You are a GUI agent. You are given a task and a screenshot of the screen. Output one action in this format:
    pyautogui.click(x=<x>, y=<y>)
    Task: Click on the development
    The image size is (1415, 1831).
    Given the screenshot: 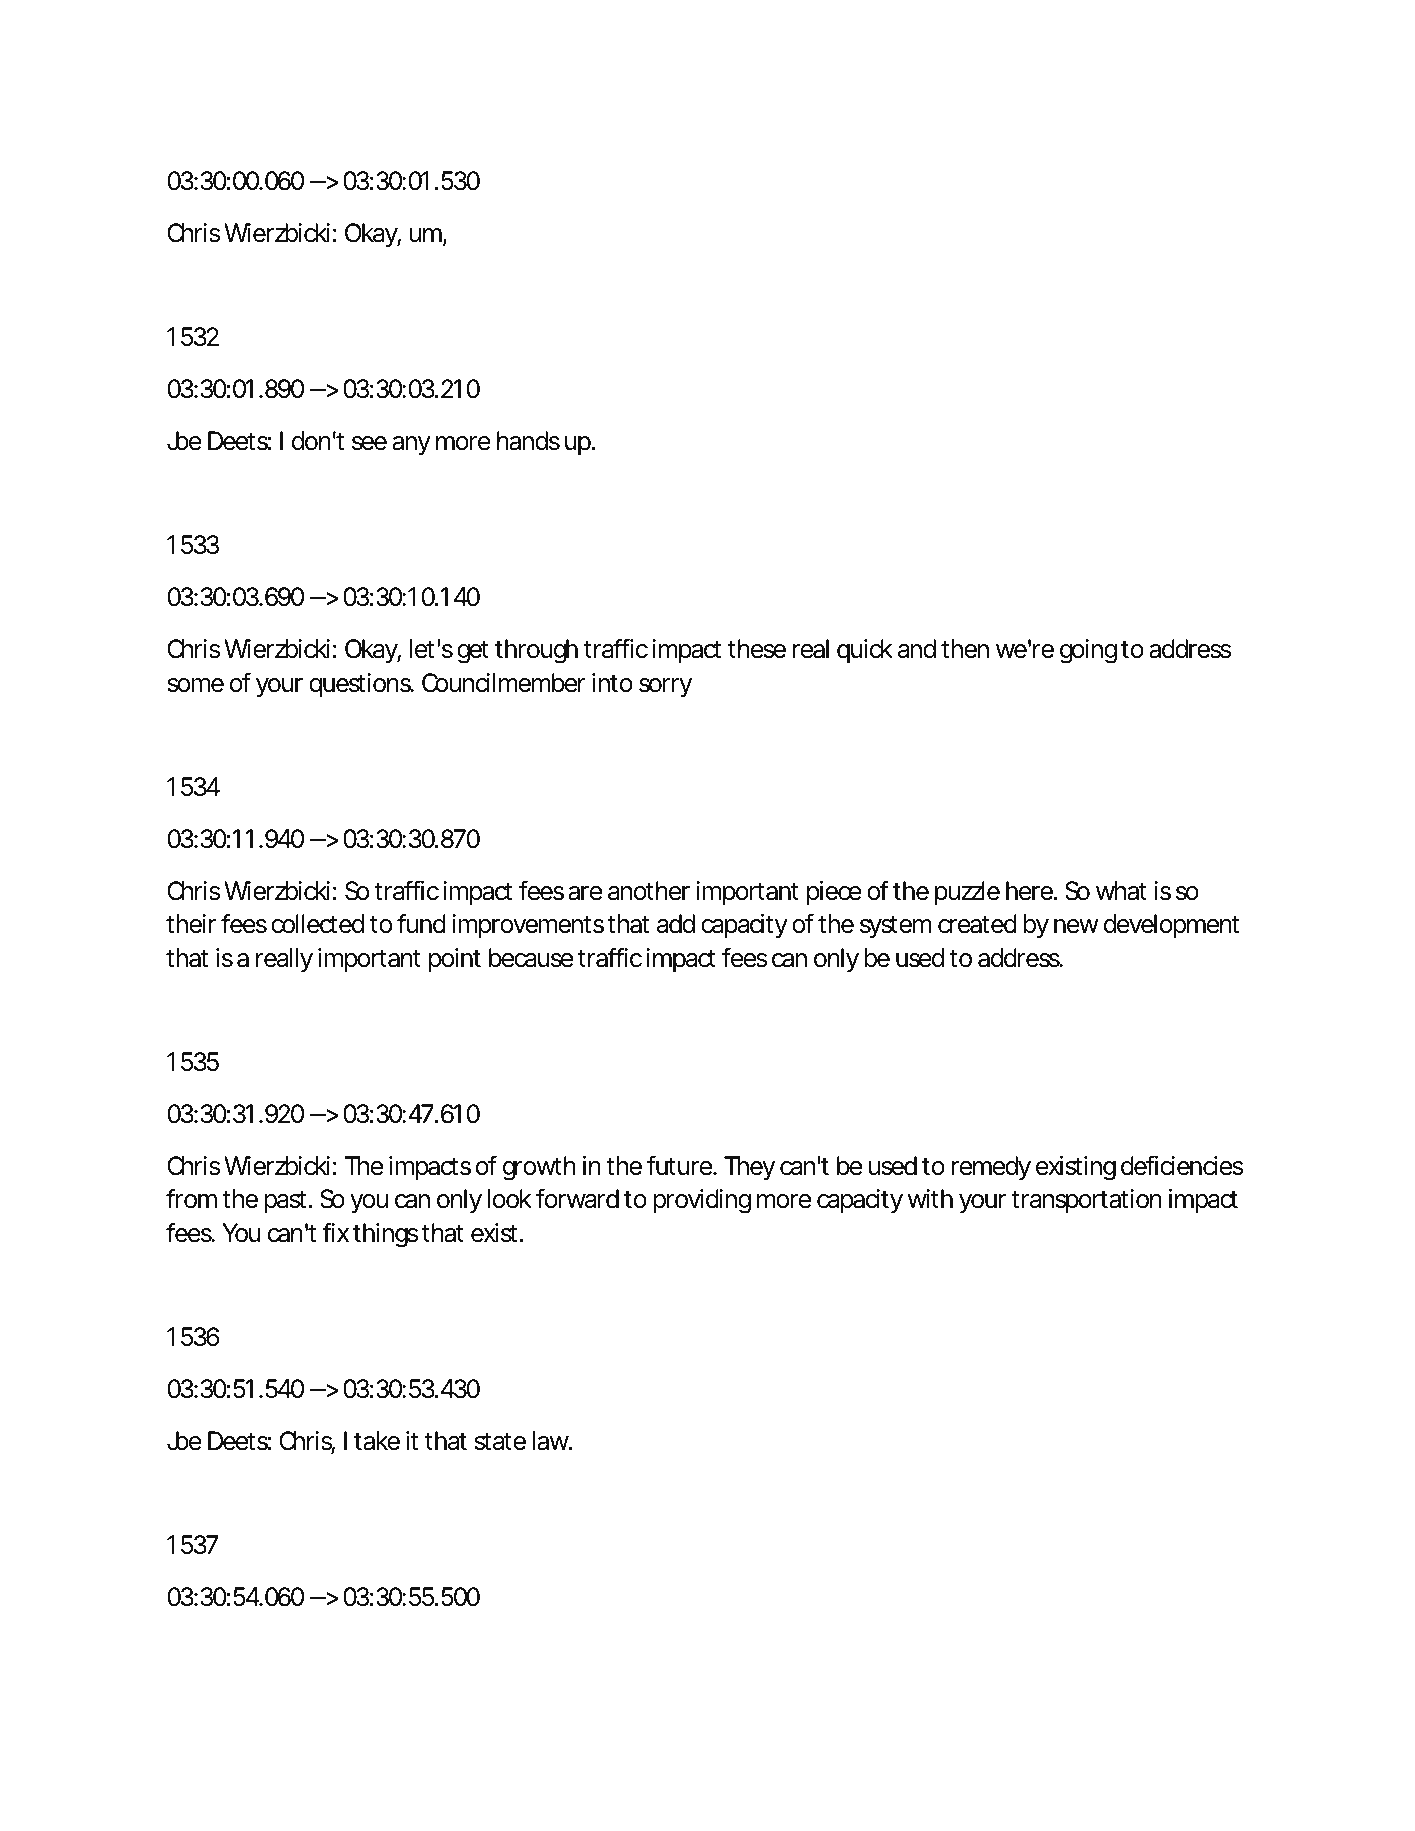 What is the action you would take?
    pyautogui.click(x=1171, y=926)
